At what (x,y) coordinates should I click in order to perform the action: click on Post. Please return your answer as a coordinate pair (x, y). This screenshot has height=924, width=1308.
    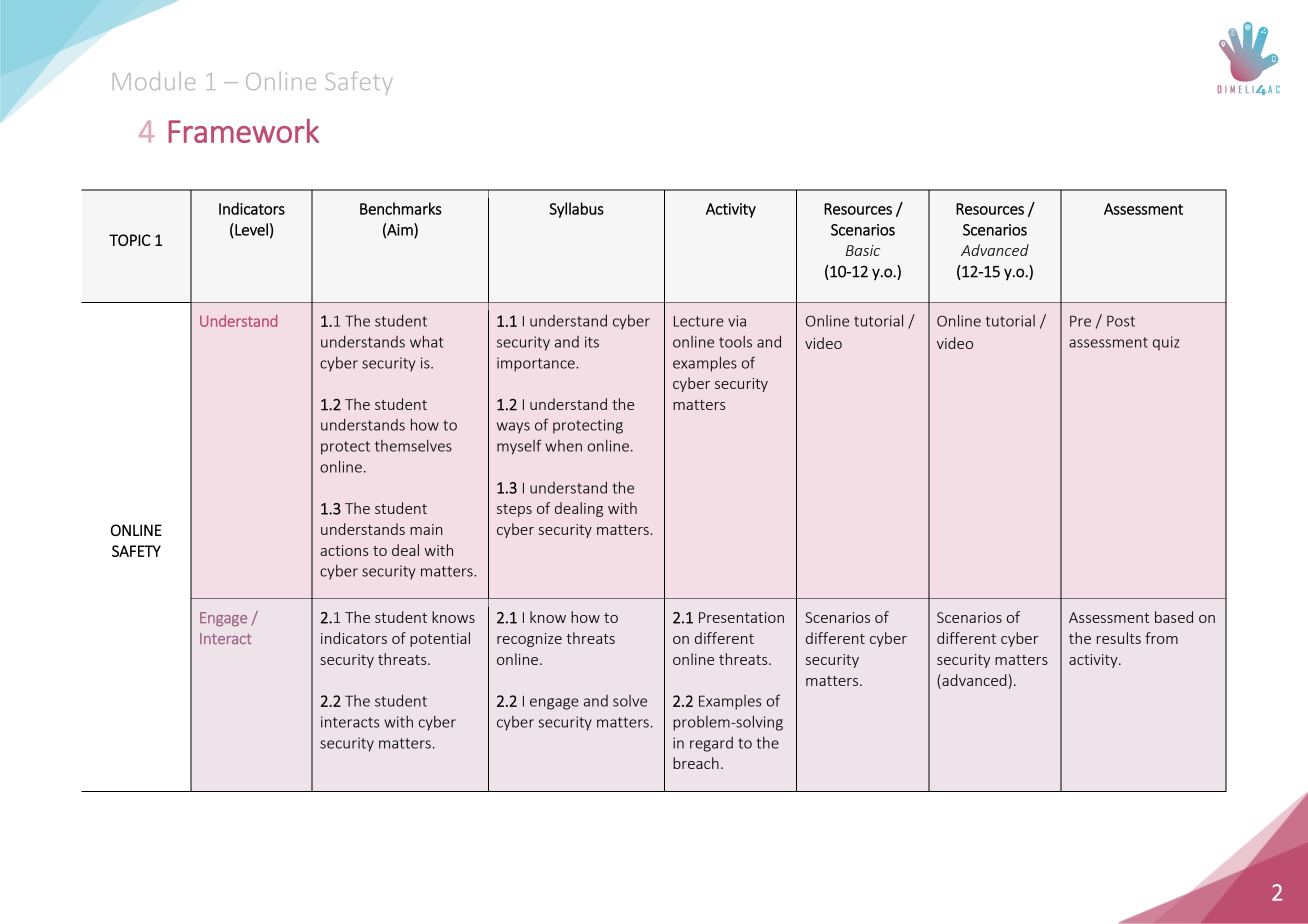
    Looking at the image, I should click on (1121, 321).
